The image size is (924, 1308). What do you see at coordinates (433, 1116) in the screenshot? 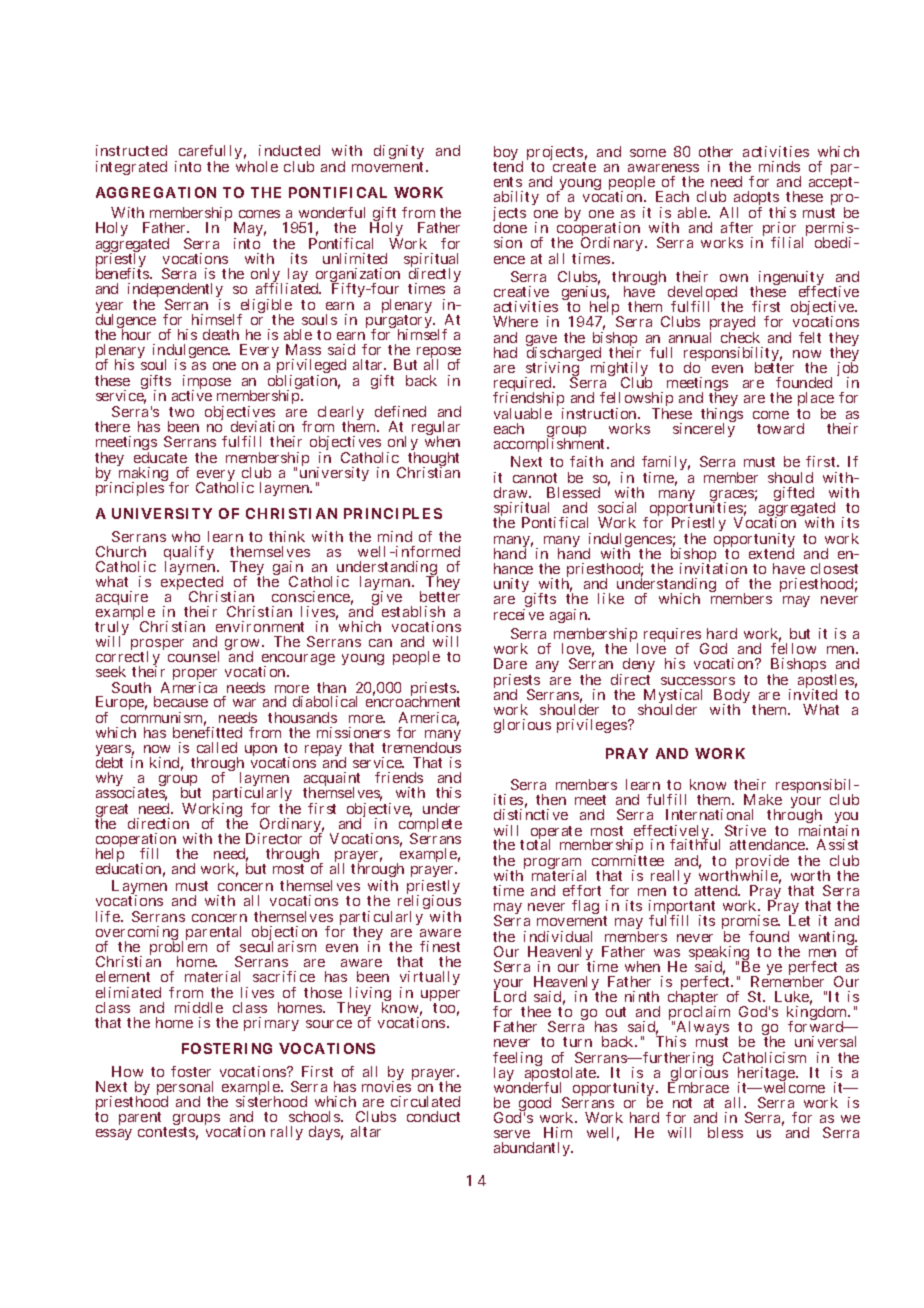
I see `conduct` at bounding box center [433, 1116].
